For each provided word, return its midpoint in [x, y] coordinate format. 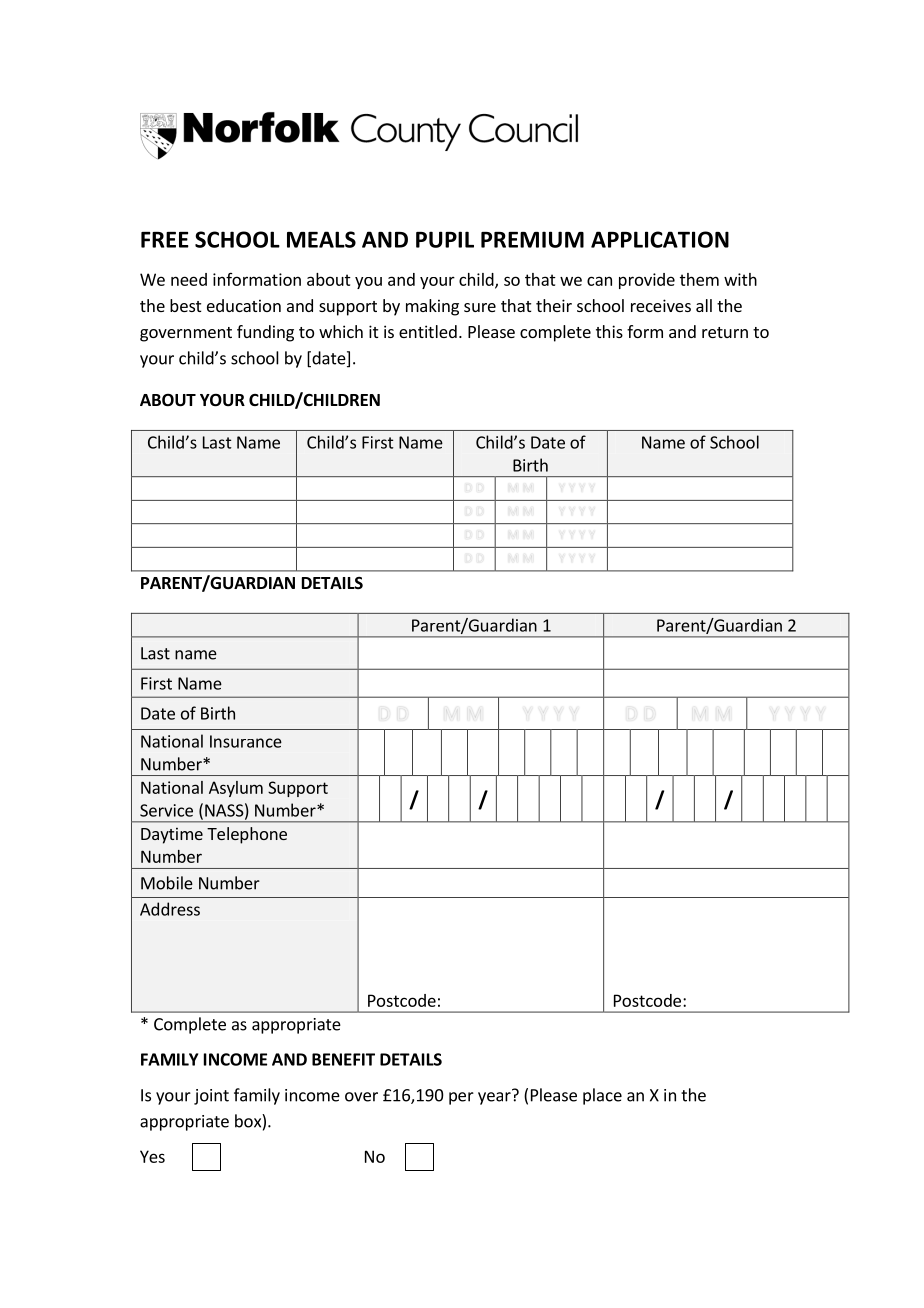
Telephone [247, 835]
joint [211, 1097]
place [602, 1096]
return [725, 332]
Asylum [236, 789]
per [461, 1098]
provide [647, 281]
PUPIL [445, 239]
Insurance [246, 741]
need [189, 279]
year [495, 1097]
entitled [428, 331]
